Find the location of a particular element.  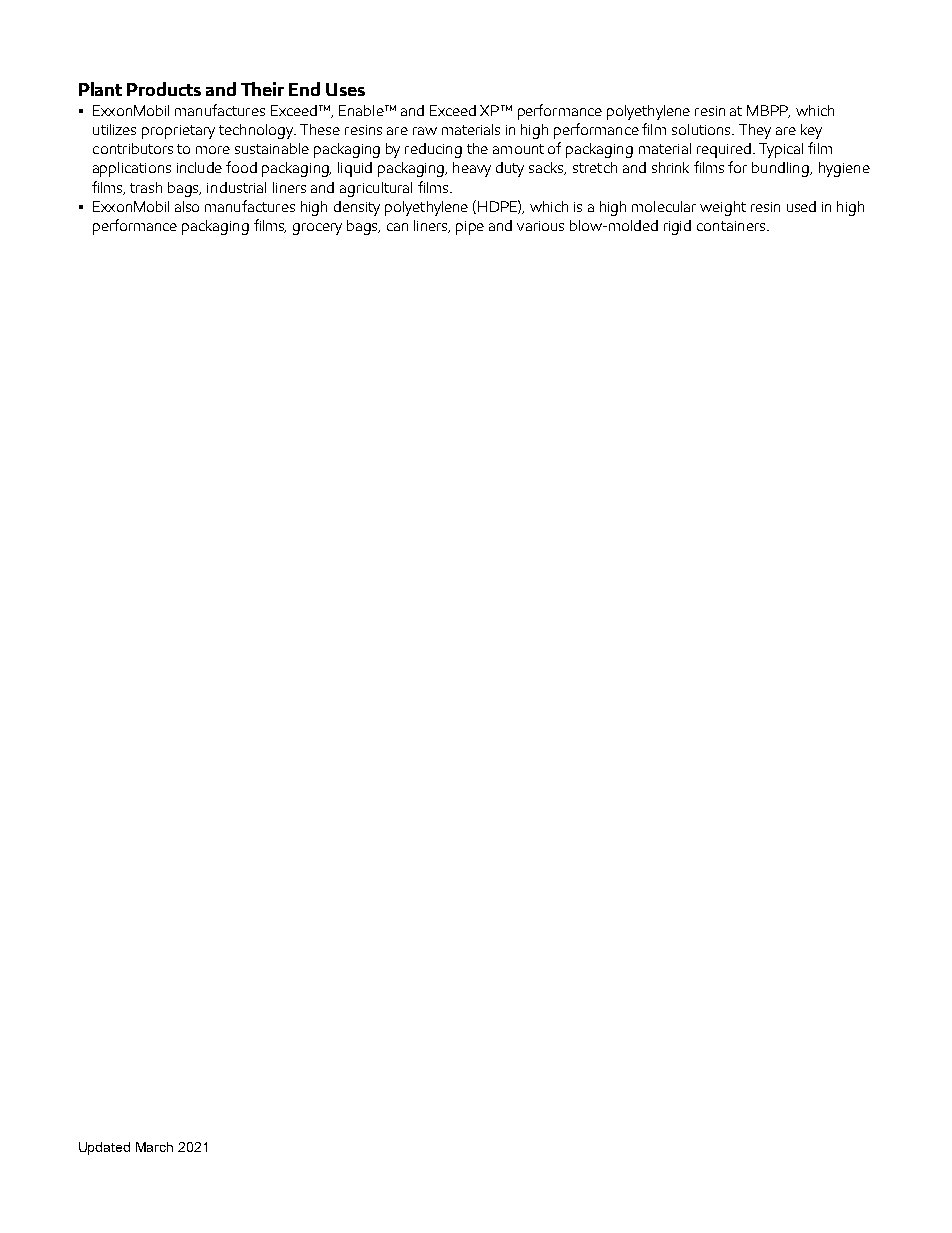

They is located at coordinates (755, 131).
